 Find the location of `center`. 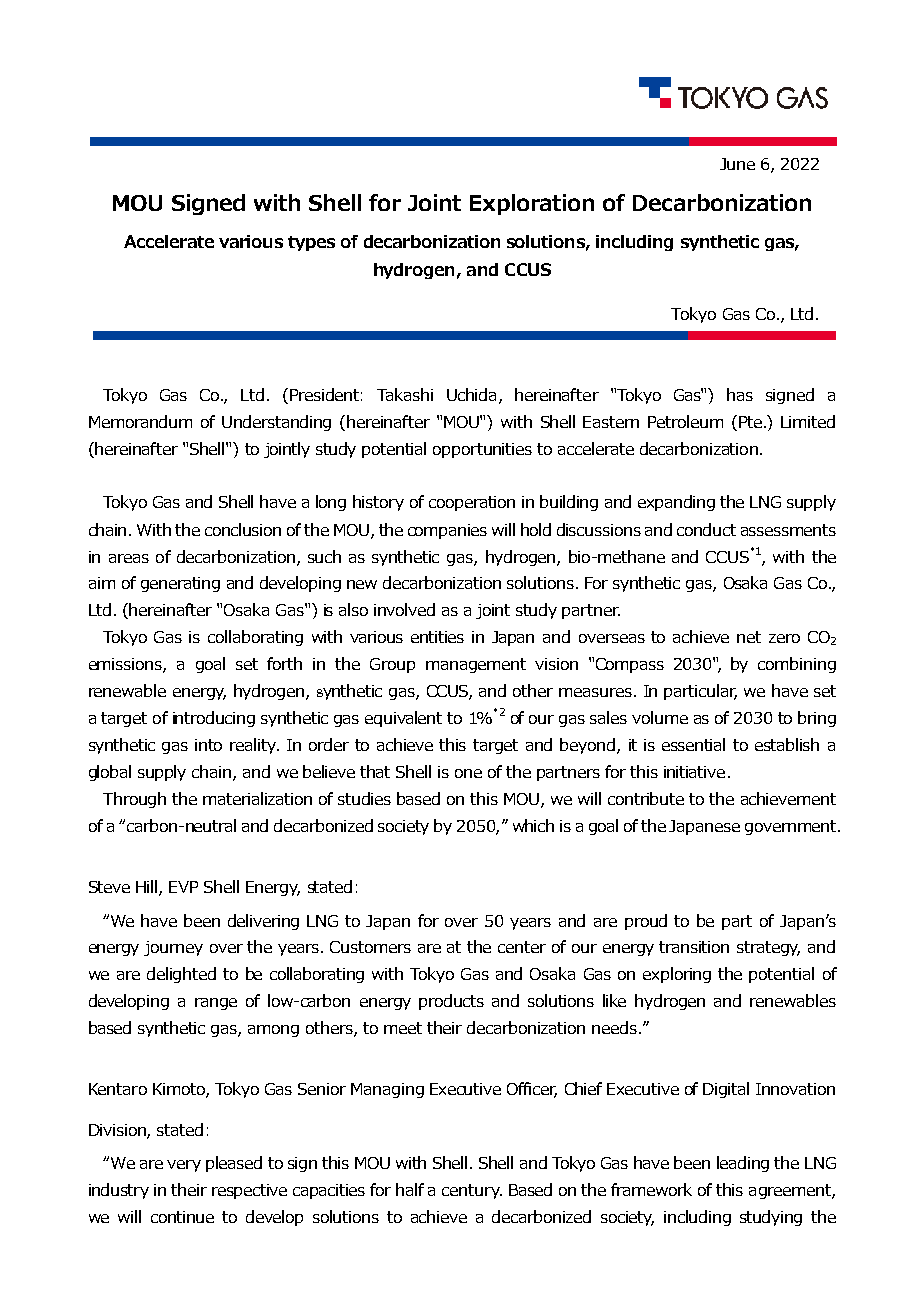

center is located at coordinates (522, 947).
